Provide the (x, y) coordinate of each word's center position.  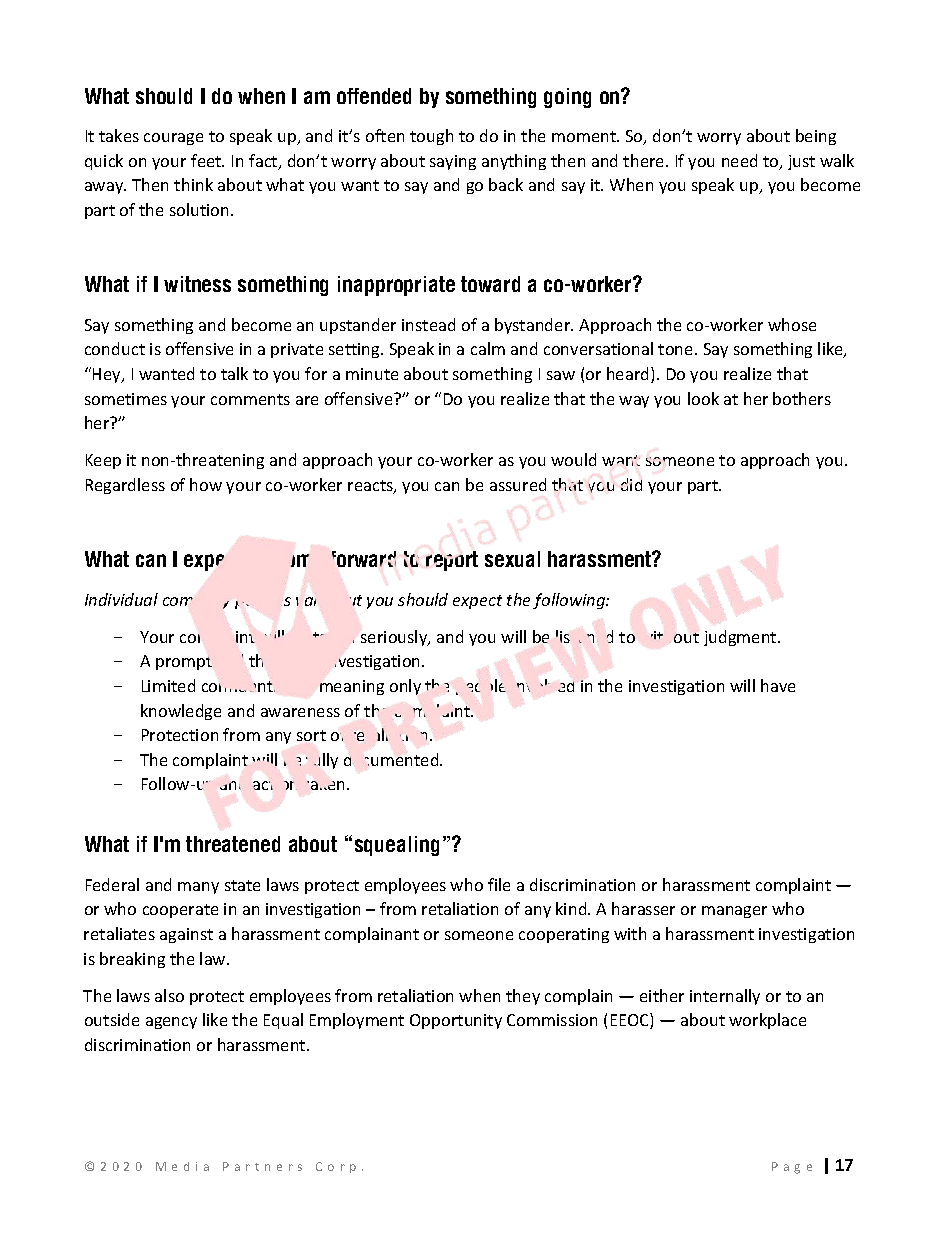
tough (431, 137)
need (739, 160)
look (703, 398)
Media (182, 1166)
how (206, 484)
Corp (336, 1167)
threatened (233, 844)
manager (734, 912)
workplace (767, 1021)
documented (392, 759)
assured (518, 484)
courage (173, 139)
